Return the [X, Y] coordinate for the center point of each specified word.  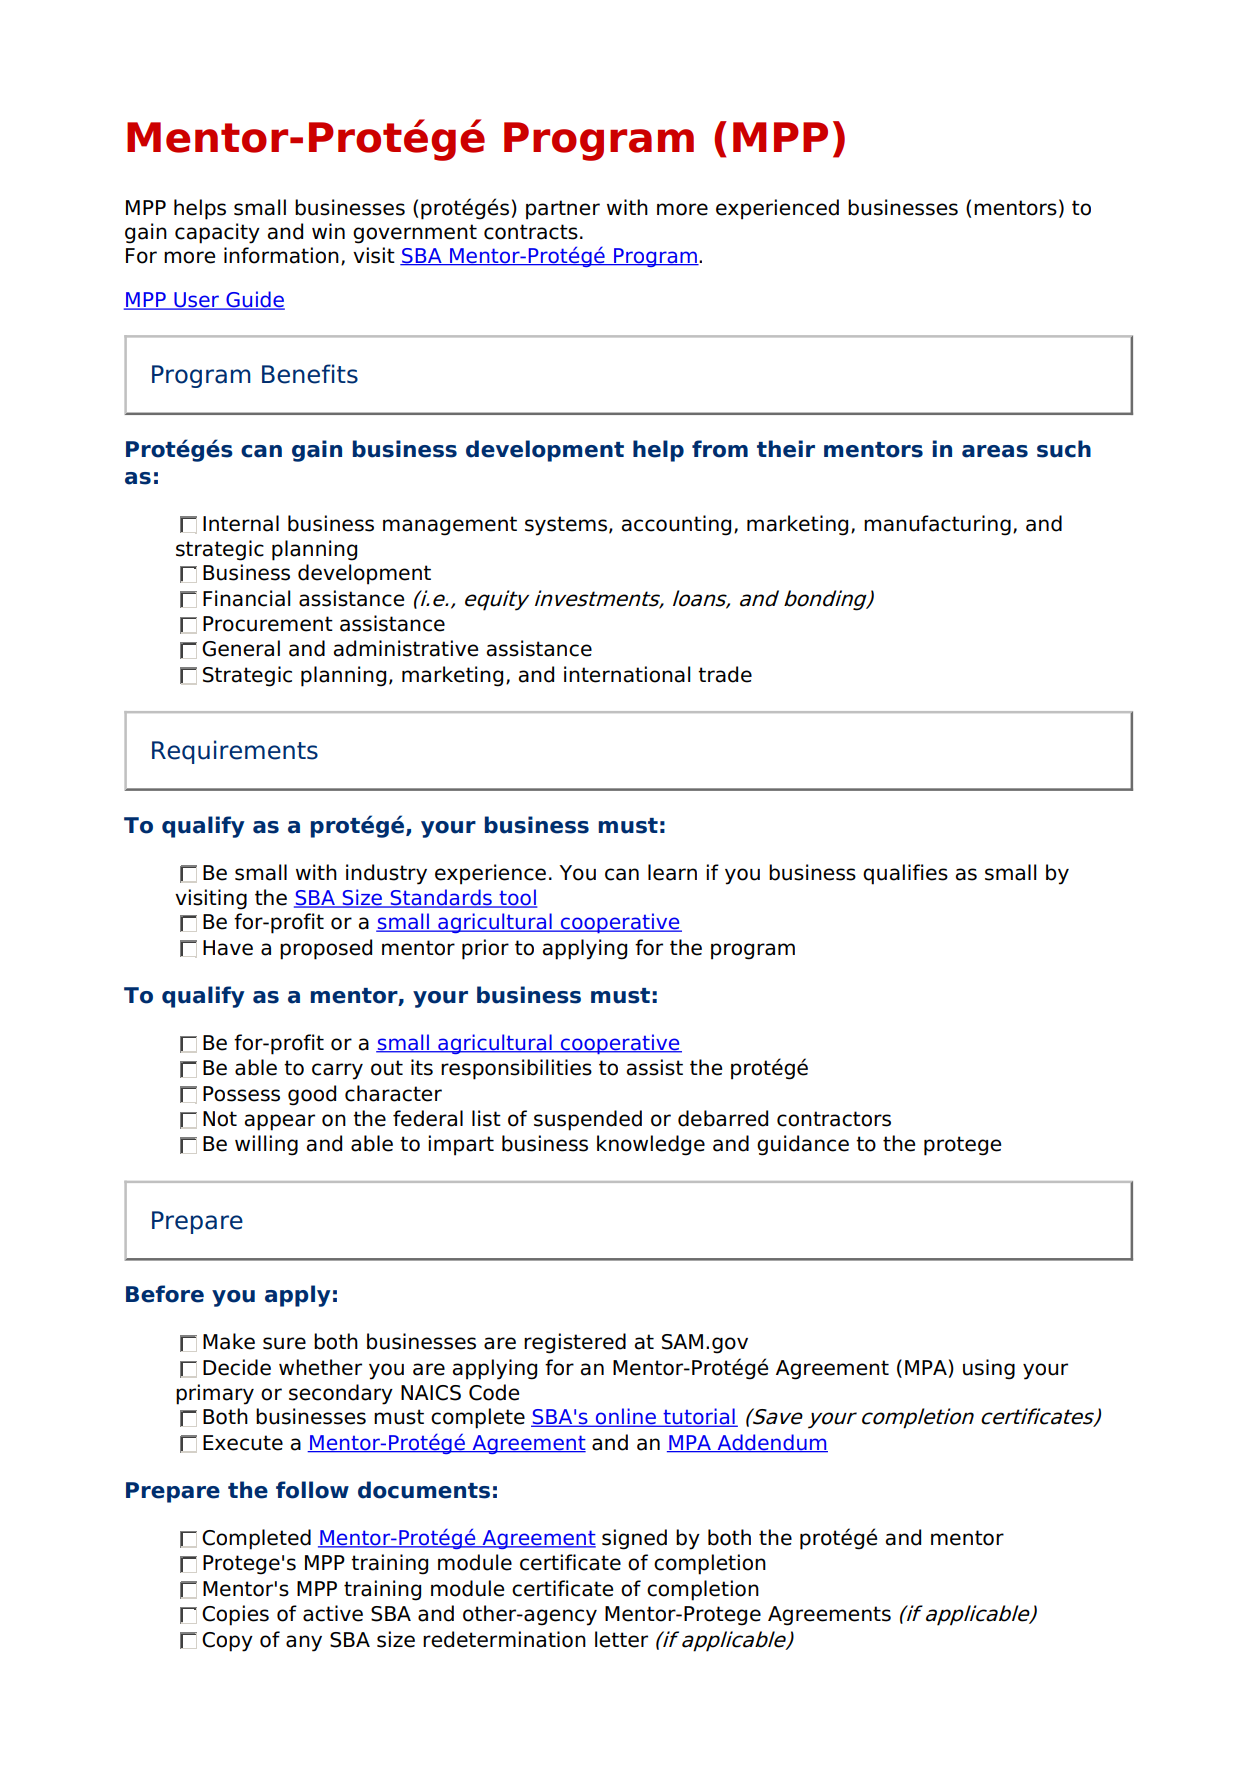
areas [995, 451]
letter [621, 1639]
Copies [235, 1615]
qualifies [905, 874]
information [281, 255]
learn [672, 872]
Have [228, 948]
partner [563, 210]
